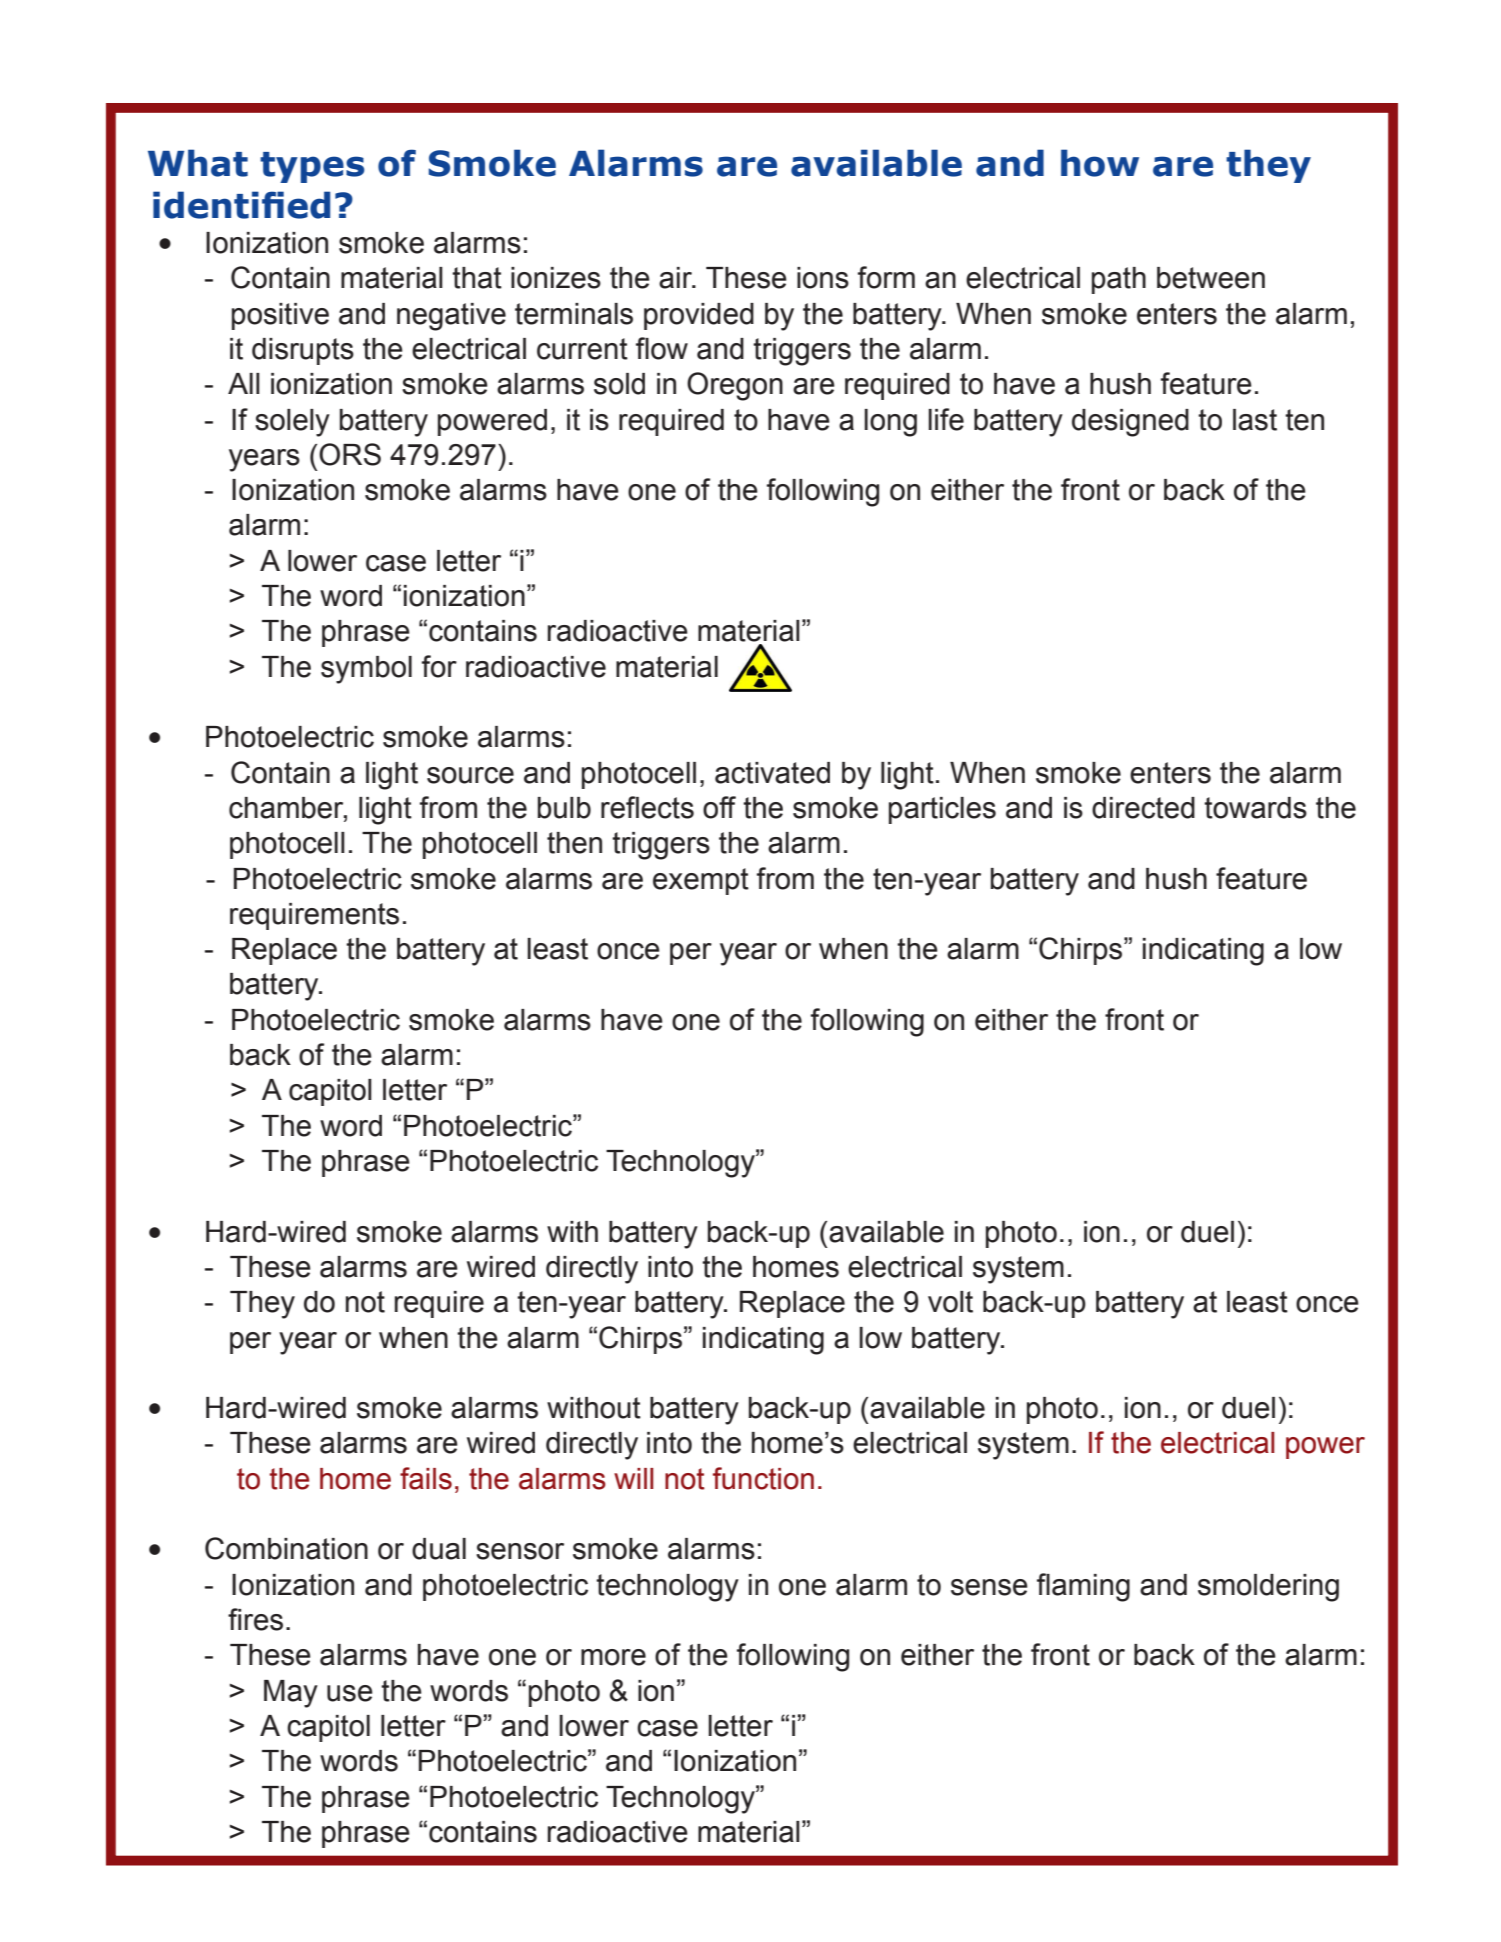  What do you see at coordinates (1255, 808) in the screenshot?
I see `towards` at bounding box center [1255, 808].
